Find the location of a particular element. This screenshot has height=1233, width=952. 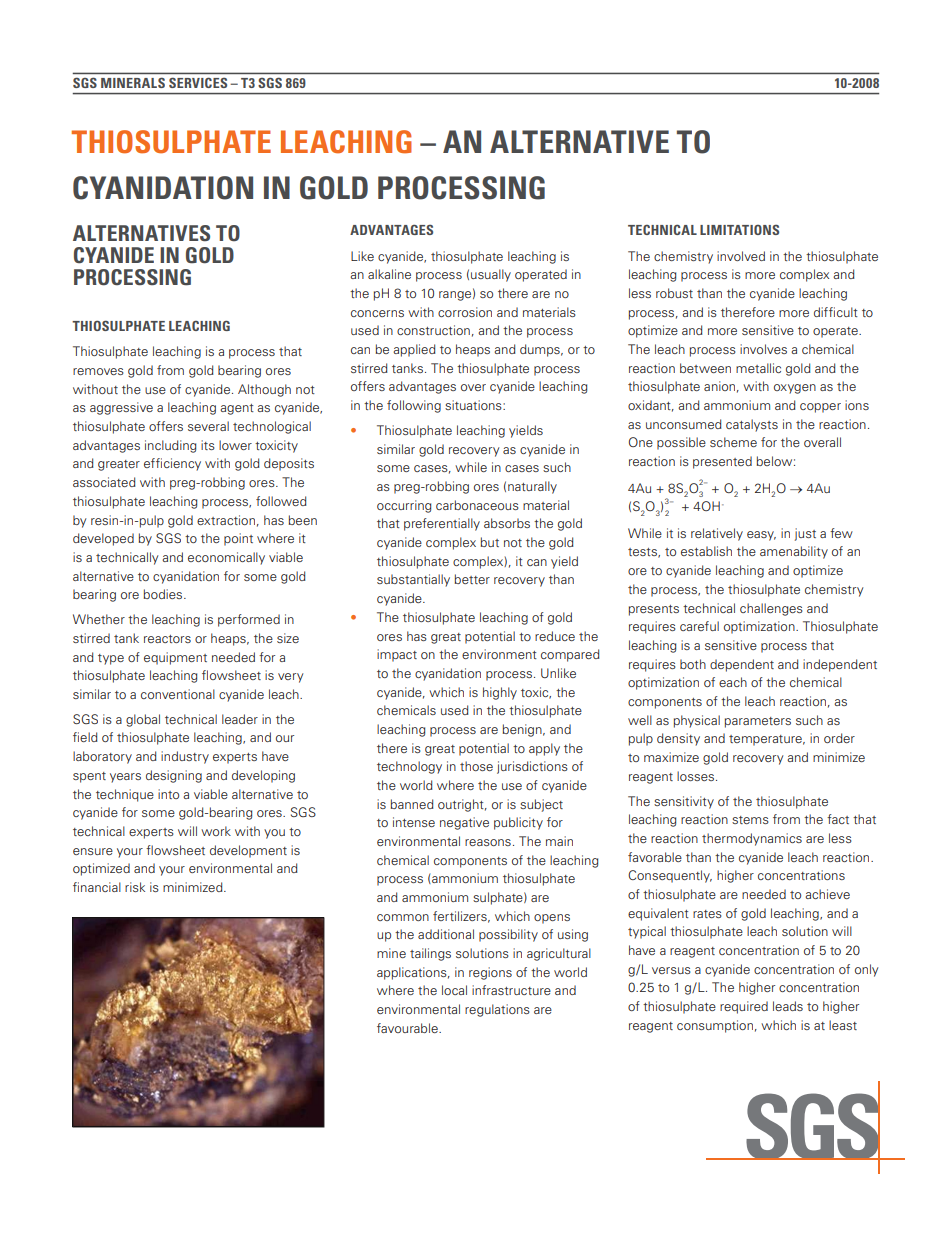

challenges is located at coordinates (771, 609).
